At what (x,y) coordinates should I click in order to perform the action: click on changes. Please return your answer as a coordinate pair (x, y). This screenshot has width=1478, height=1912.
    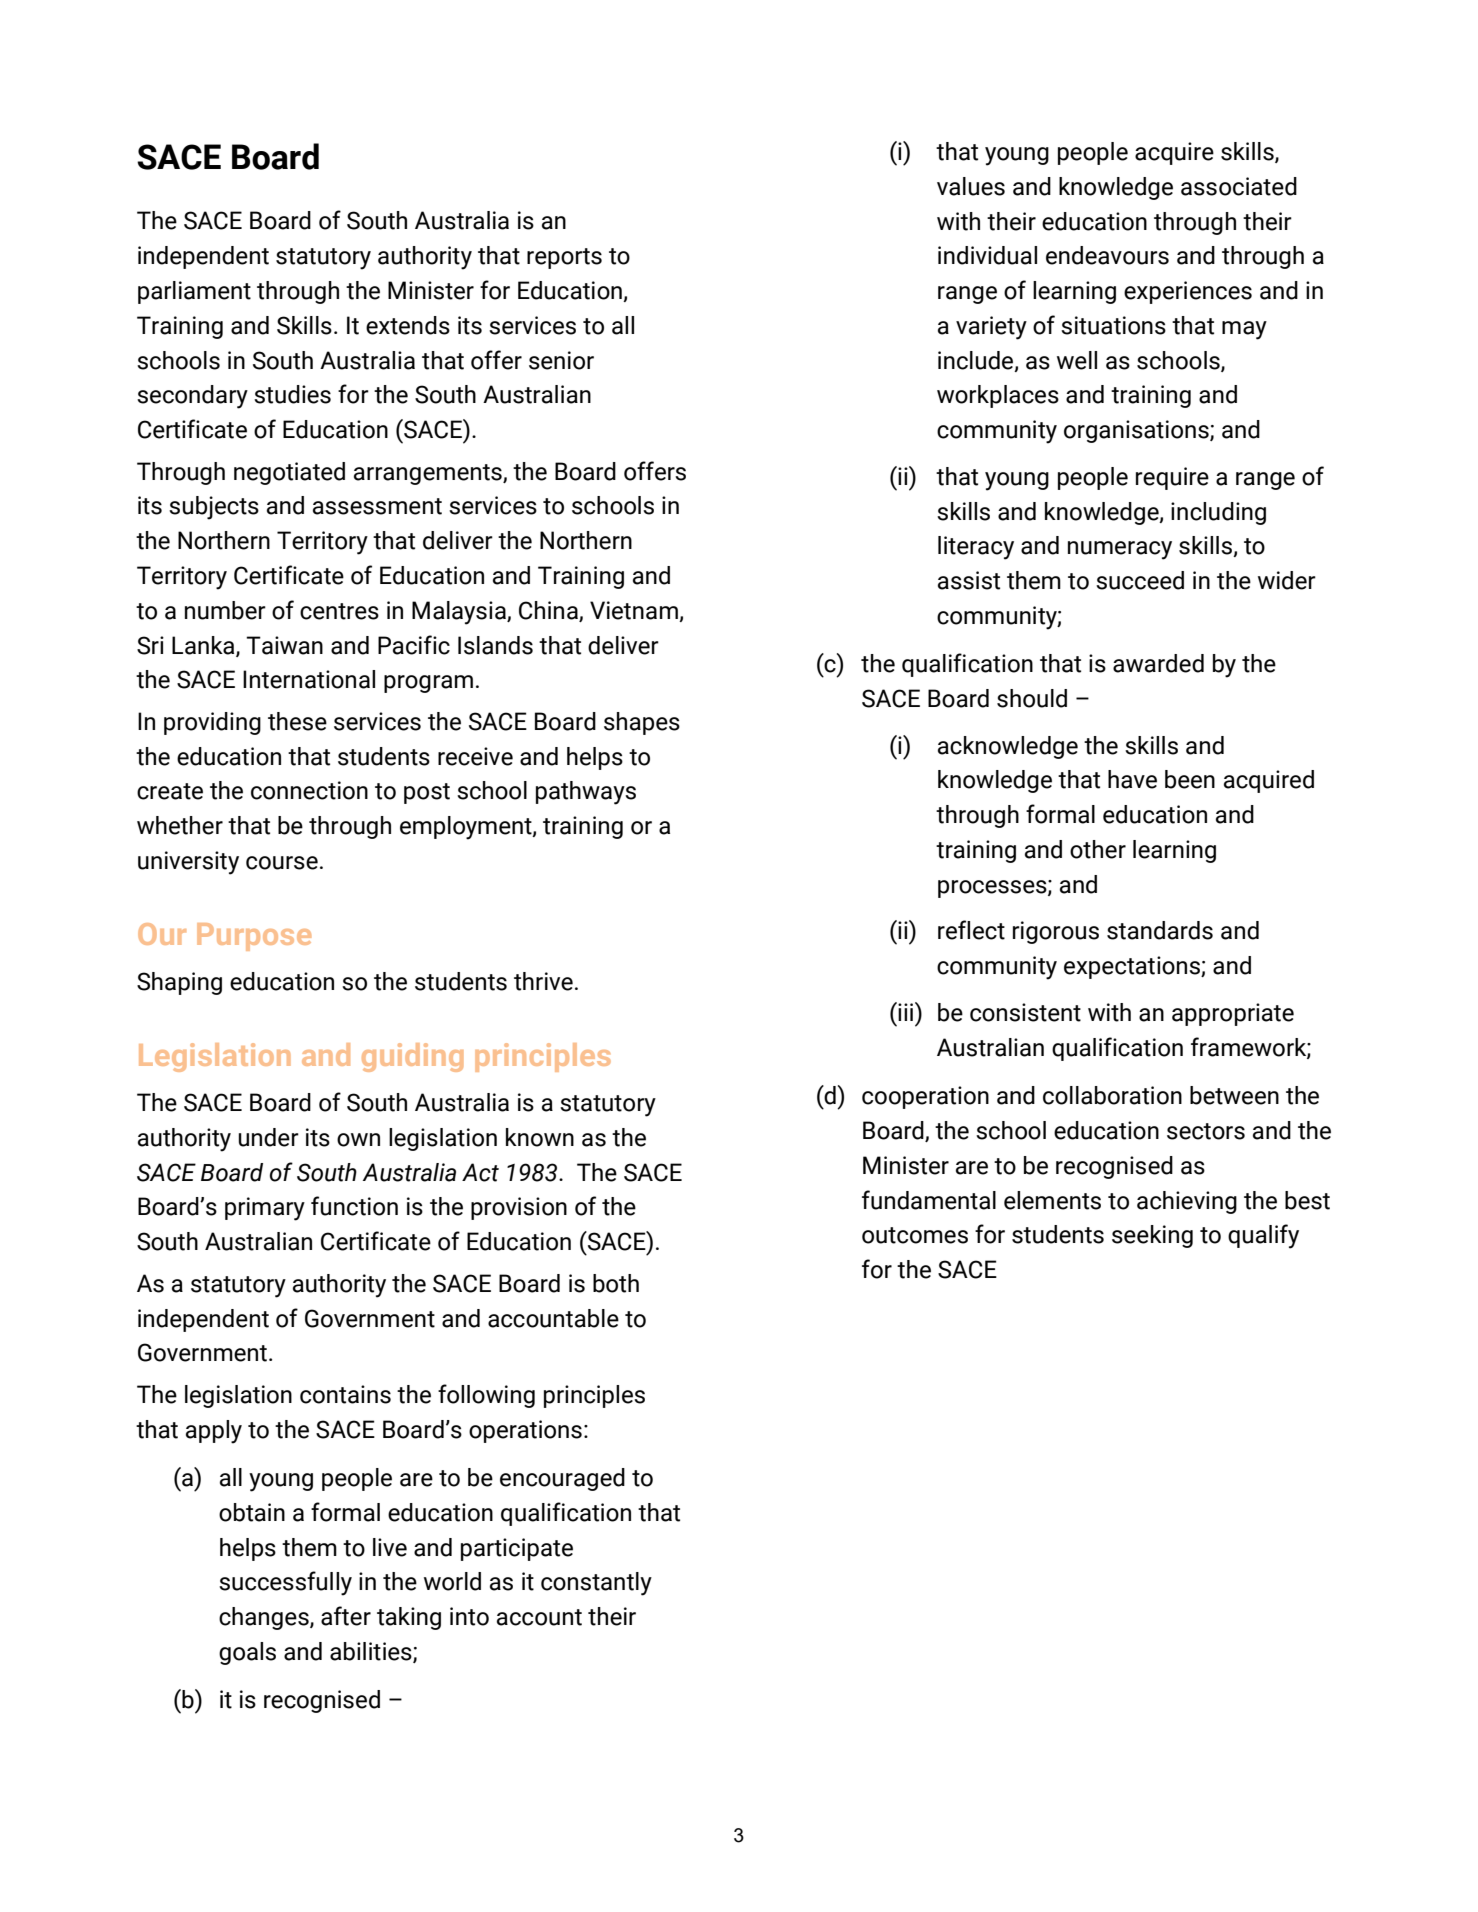
    Looking at the image, I should click on (265, 1618).
